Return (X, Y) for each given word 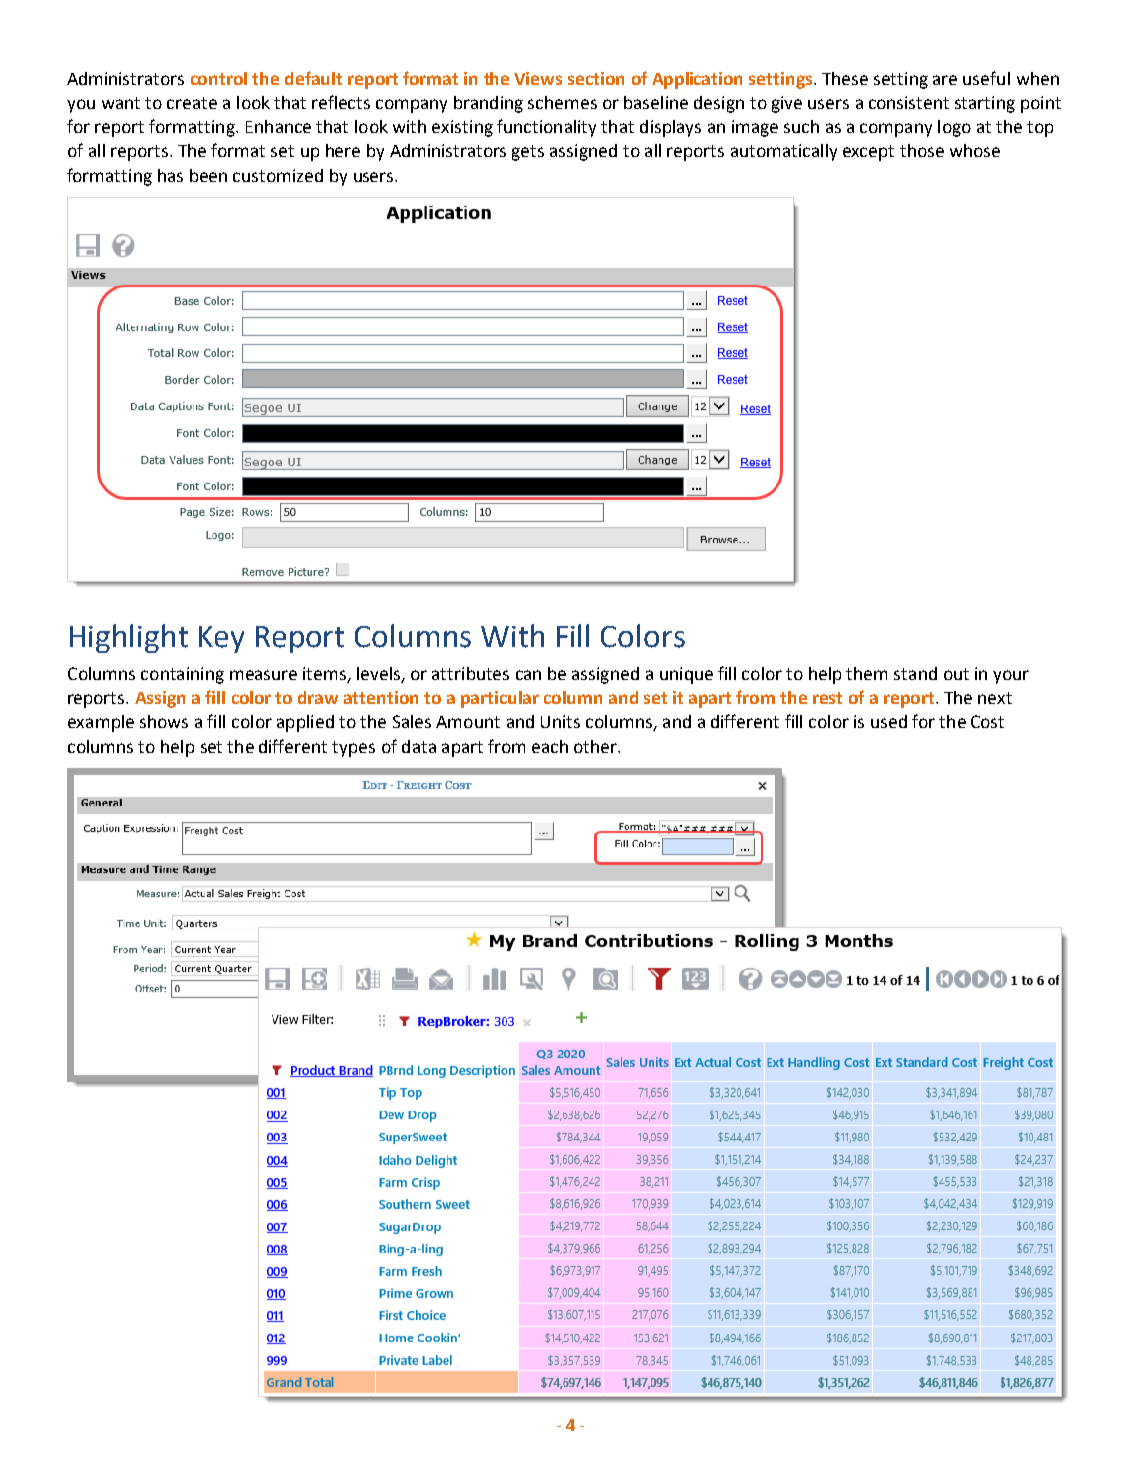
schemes (562, 102)
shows (164, 721)
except (868, 153)
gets (528, 153)
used (889, 721)
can (528, 675)
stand (915, 673)
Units (560, 721)
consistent (909, 102)
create (192, 103)
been (208, 175)
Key (221, 639)
